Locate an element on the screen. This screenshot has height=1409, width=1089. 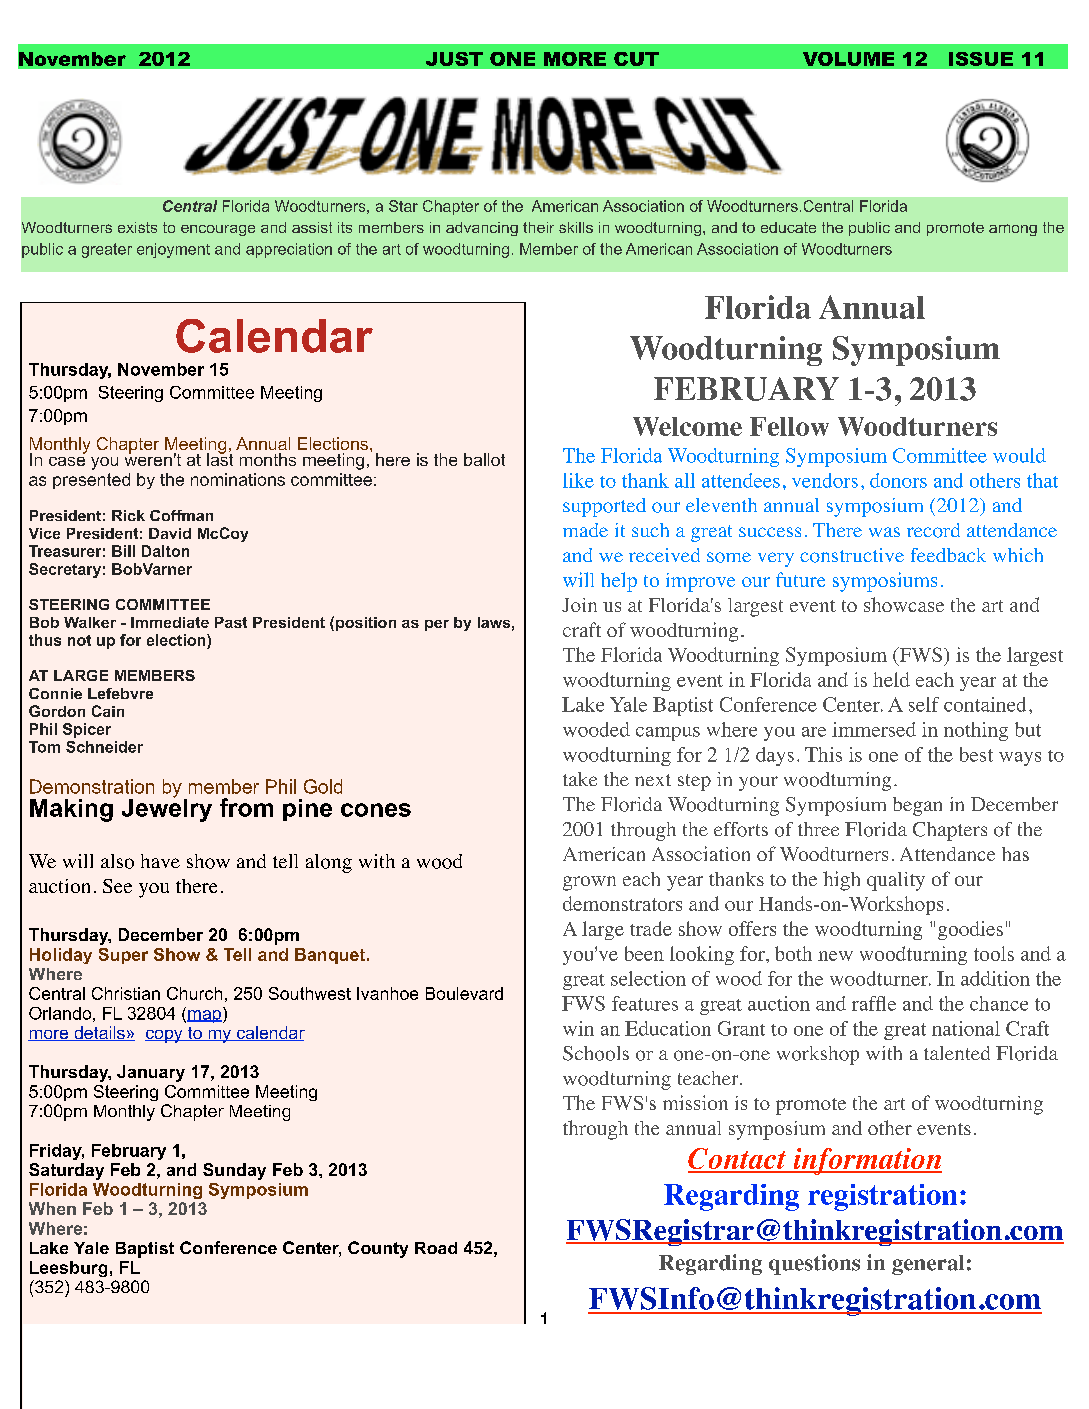
immersed is located at coordinates (874, 729).
